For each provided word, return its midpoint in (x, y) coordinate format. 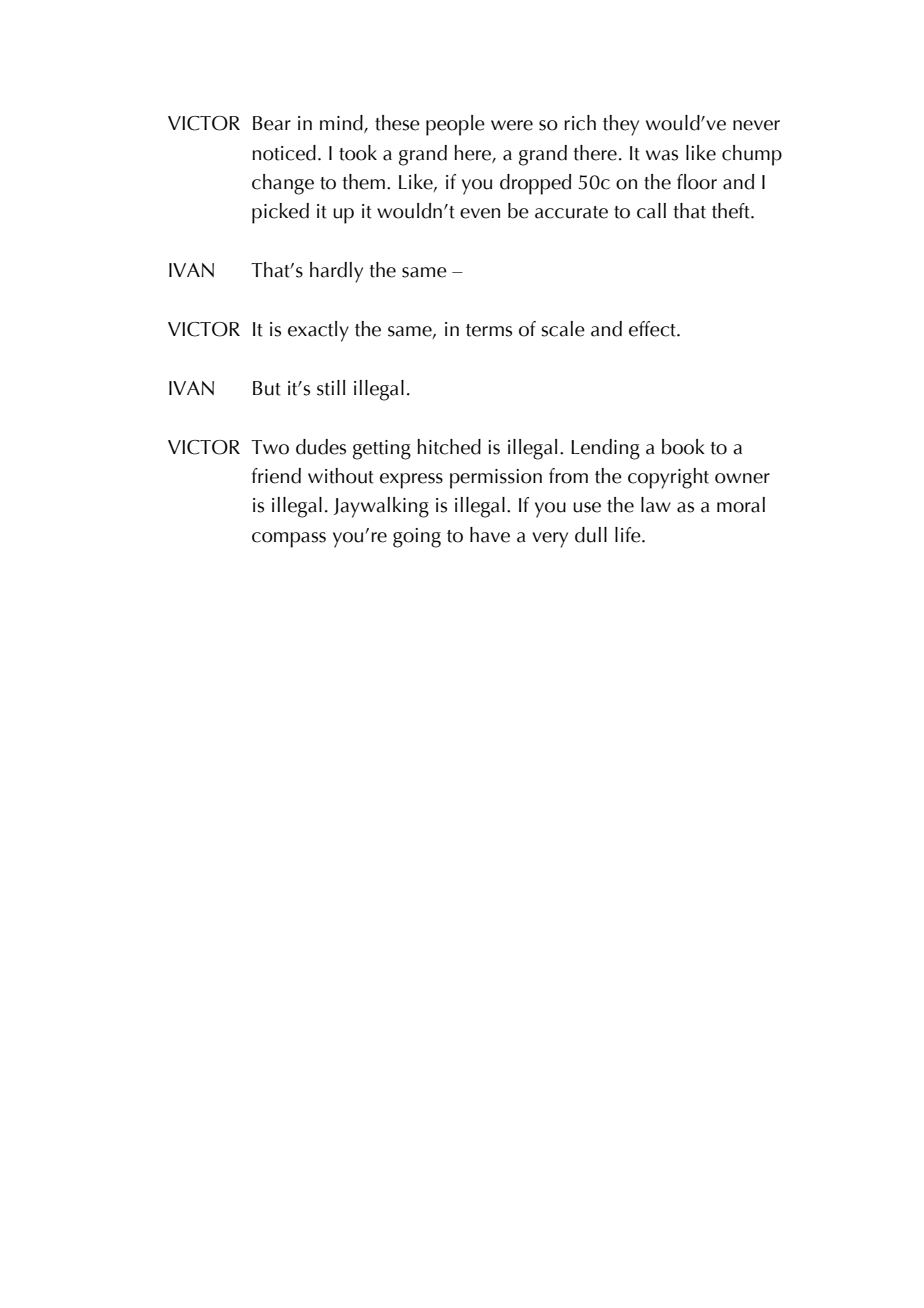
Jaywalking (381, 507)
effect (653, 329)
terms (489, 330)
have (490, 535)
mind (342, 124)
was (662, 155)
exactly (318, 331)
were (512, 125)
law (656, 505)
